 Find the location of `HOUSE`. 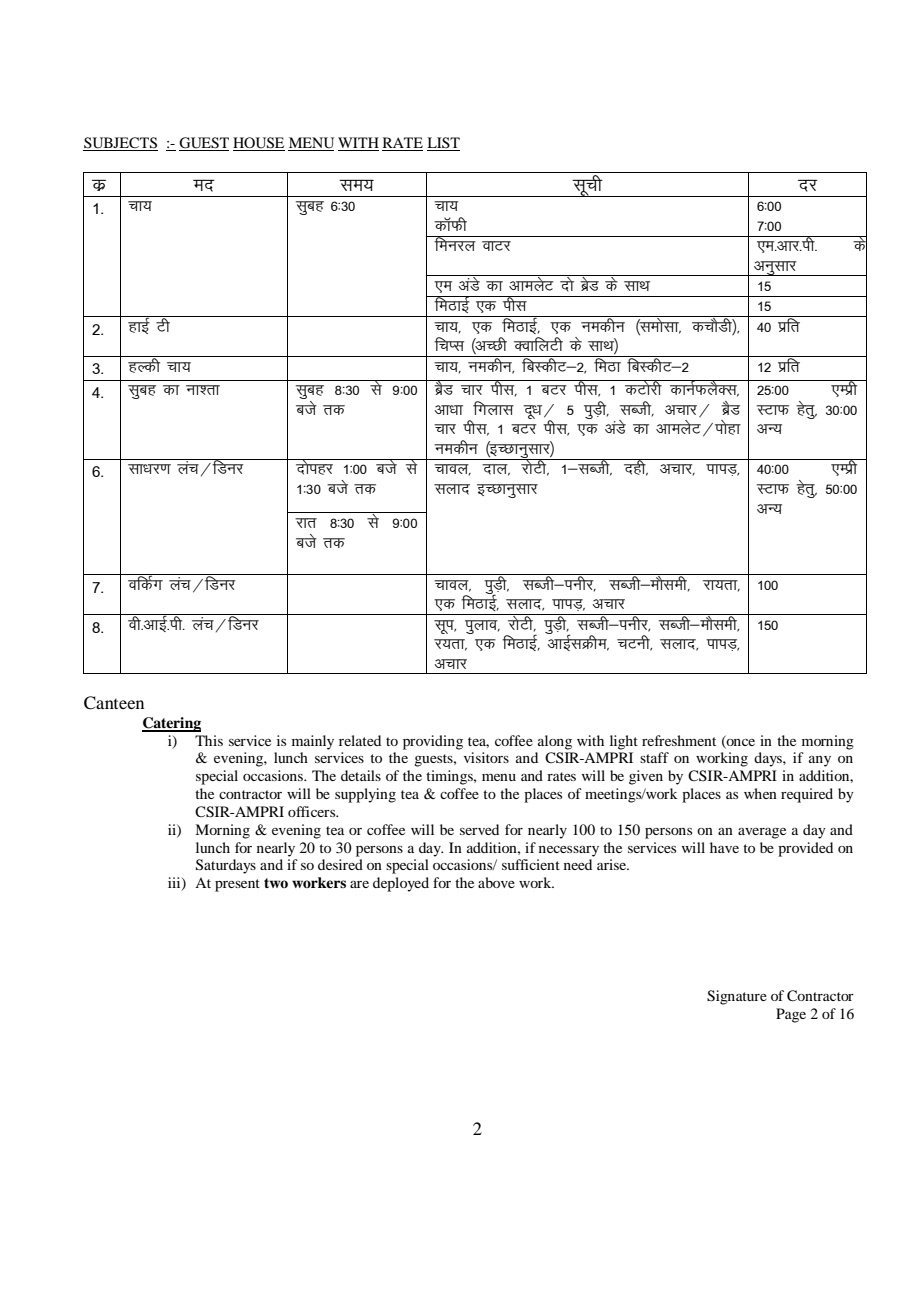

HOUSE is located at coordinates (259, 144).
